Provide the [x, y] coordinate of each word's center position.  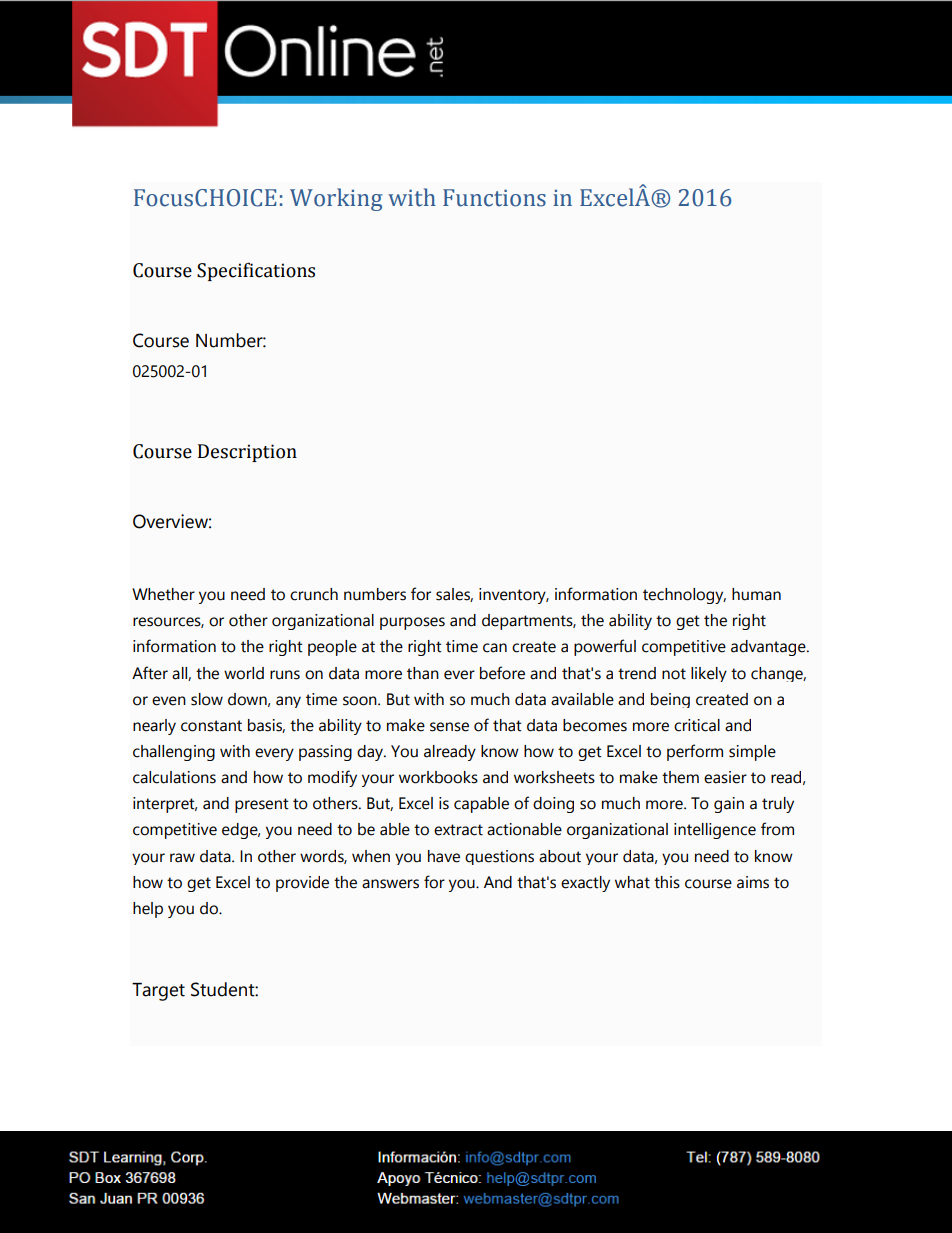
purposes [412, 623]
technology [684, 596]
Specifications [256, 271]
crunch [314, 594]
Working [336, 199]
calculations [174, 777]
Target [158, 992]
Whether [163, 594]
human [756, 594]
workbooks [438, 777]
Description [247, 453]
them [680, 777]
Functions [494, 198]
